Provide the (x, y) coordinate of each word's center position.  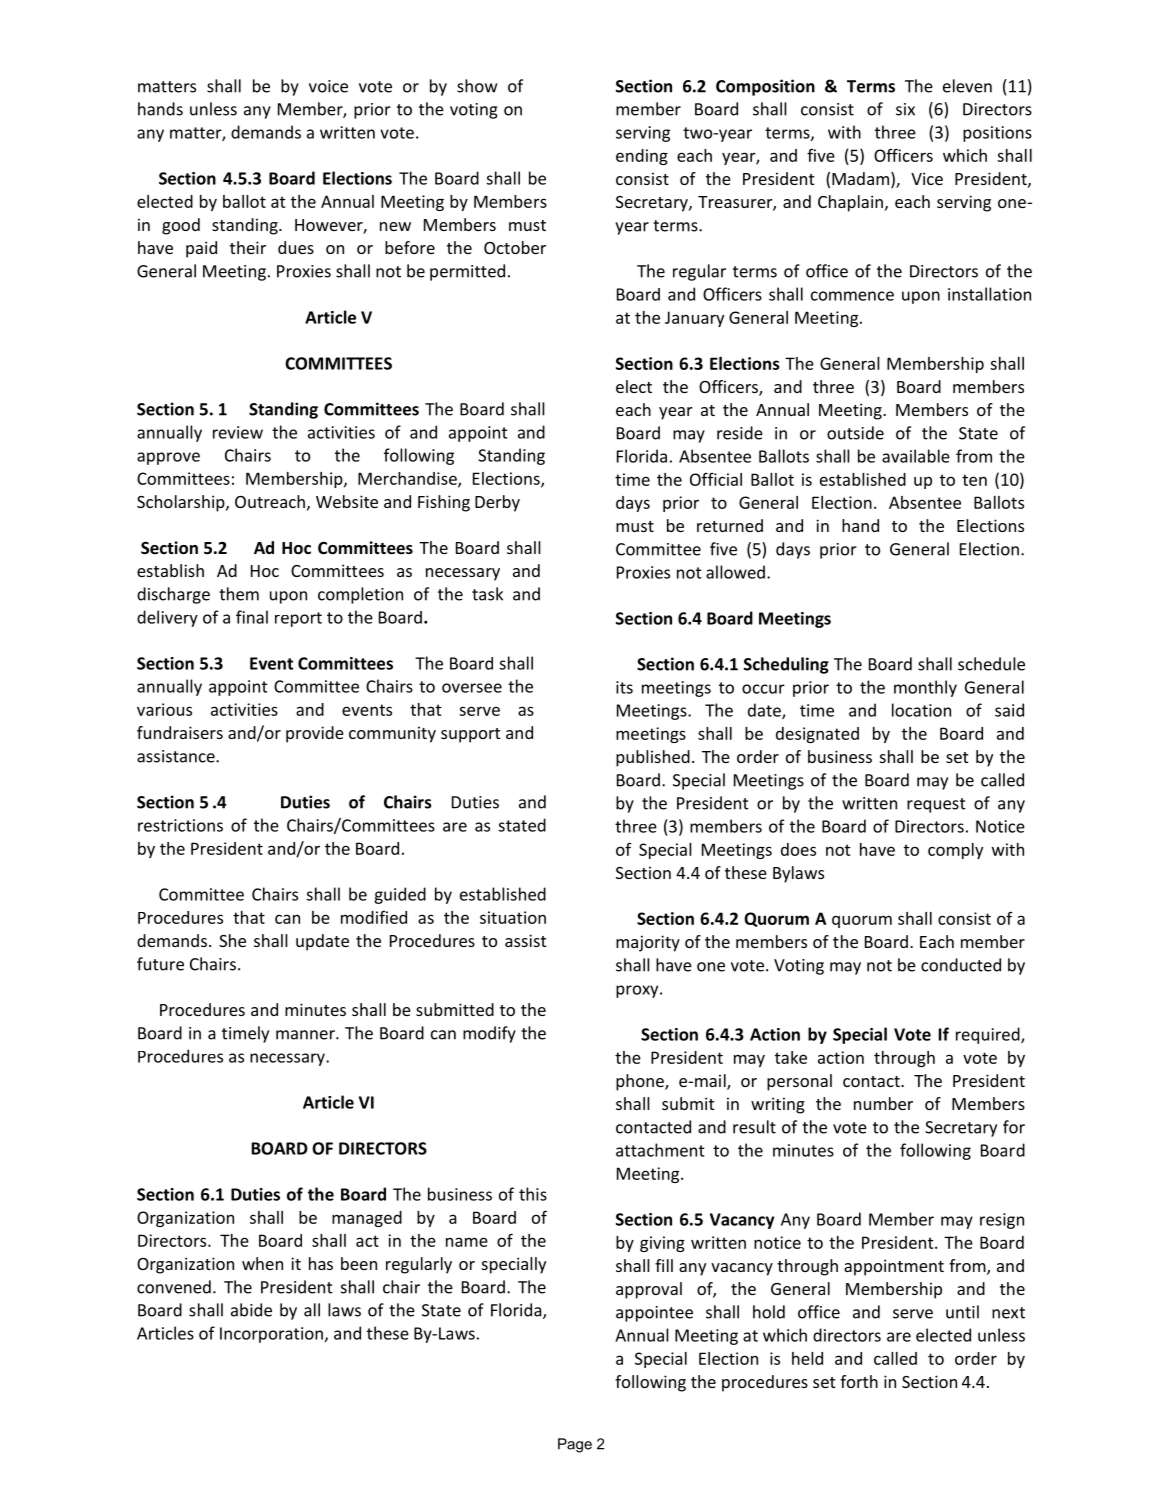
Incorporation (271, 1335)
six (905, 109)
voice (328, 86)
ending (642, 157)
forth (859, 1381)
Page (575, 1445)
